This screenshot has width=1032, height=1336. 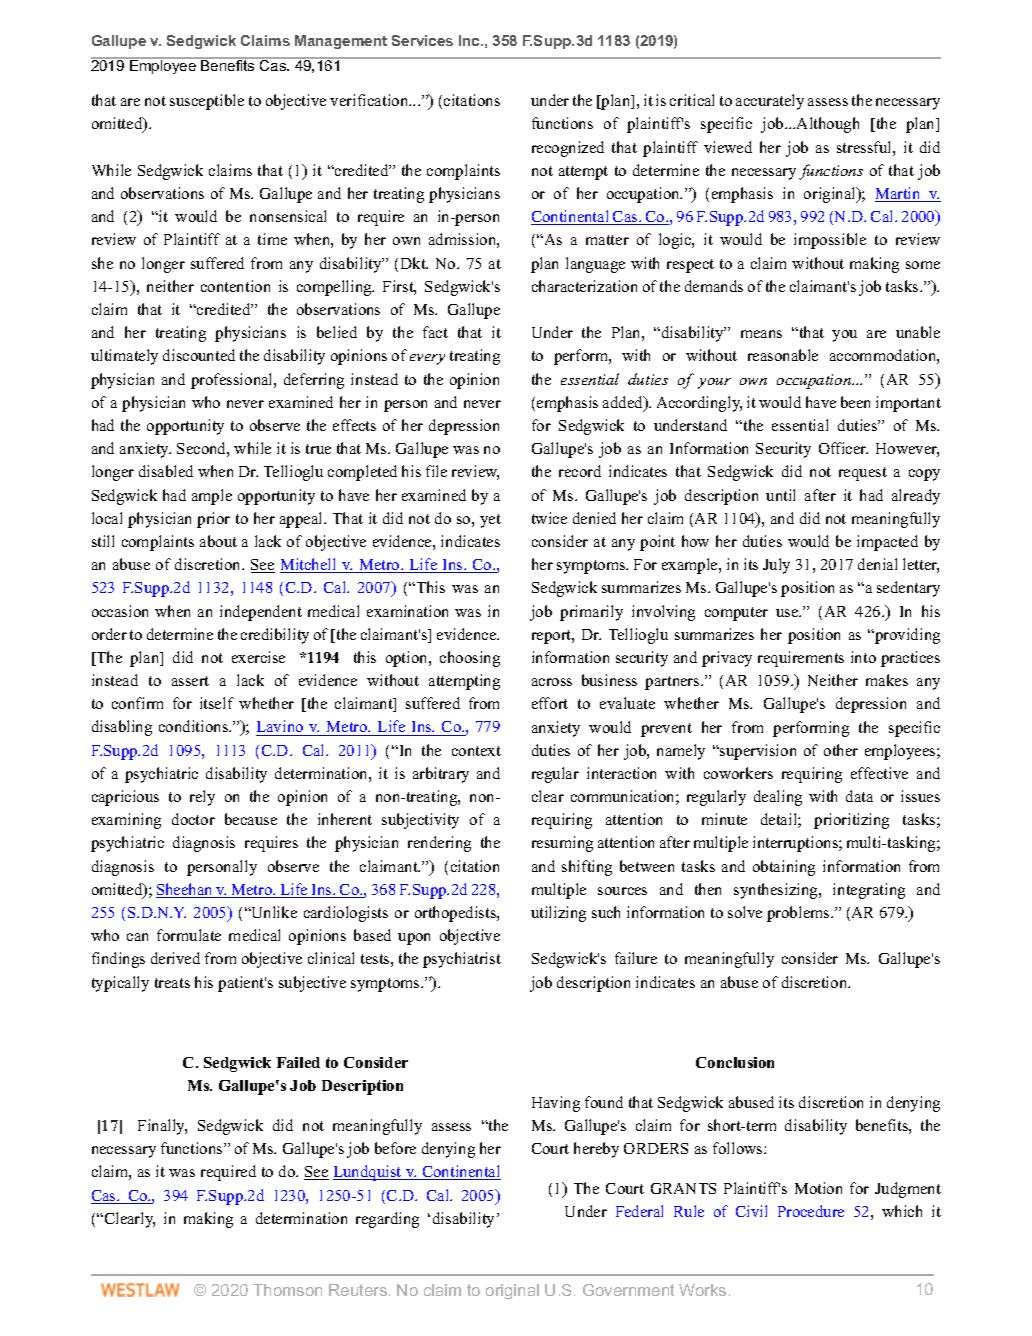 I want to click on derived, so click(x=175, y=958).
